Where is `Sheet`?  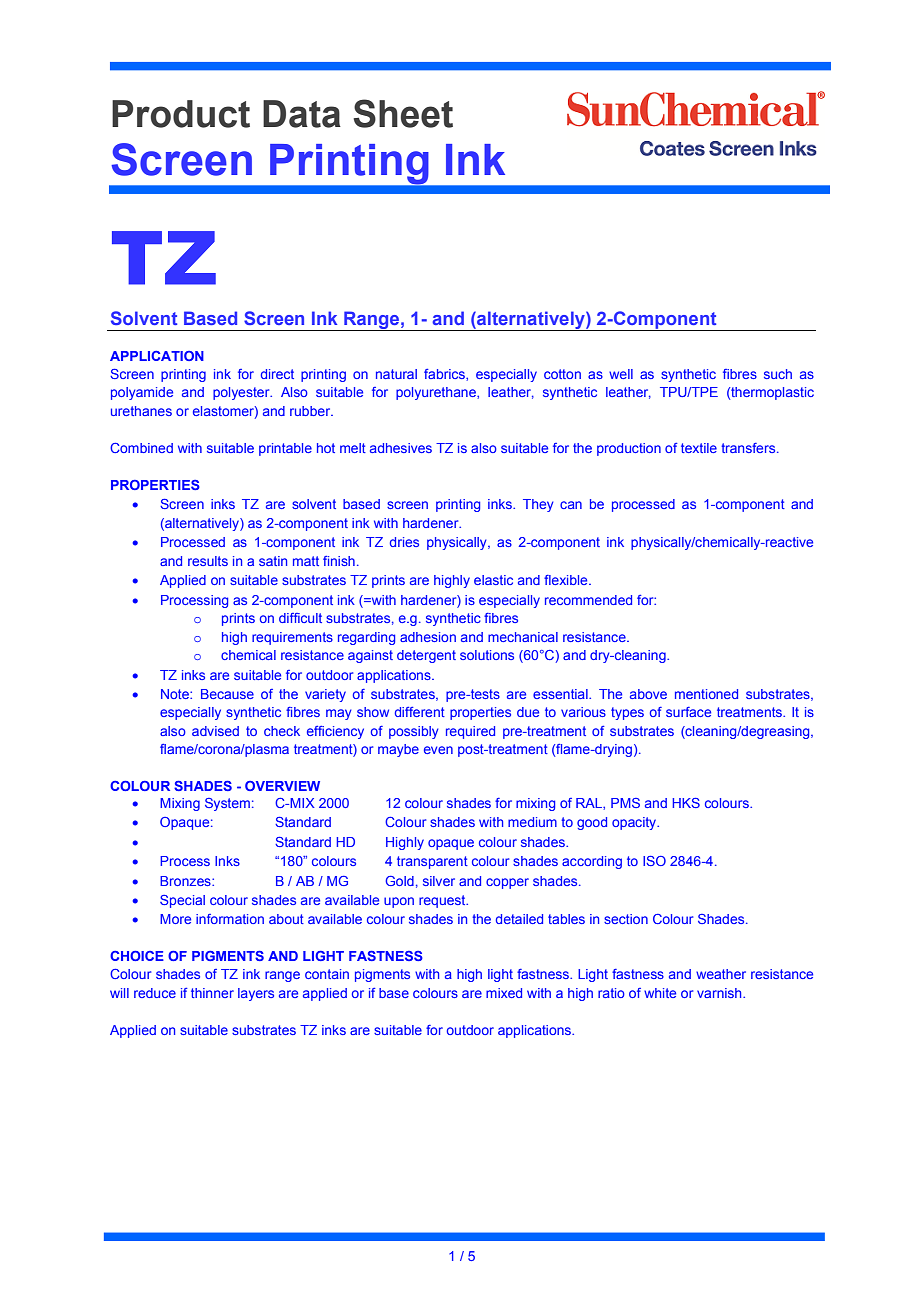
Sheet is located at coordinates (403, 113).
